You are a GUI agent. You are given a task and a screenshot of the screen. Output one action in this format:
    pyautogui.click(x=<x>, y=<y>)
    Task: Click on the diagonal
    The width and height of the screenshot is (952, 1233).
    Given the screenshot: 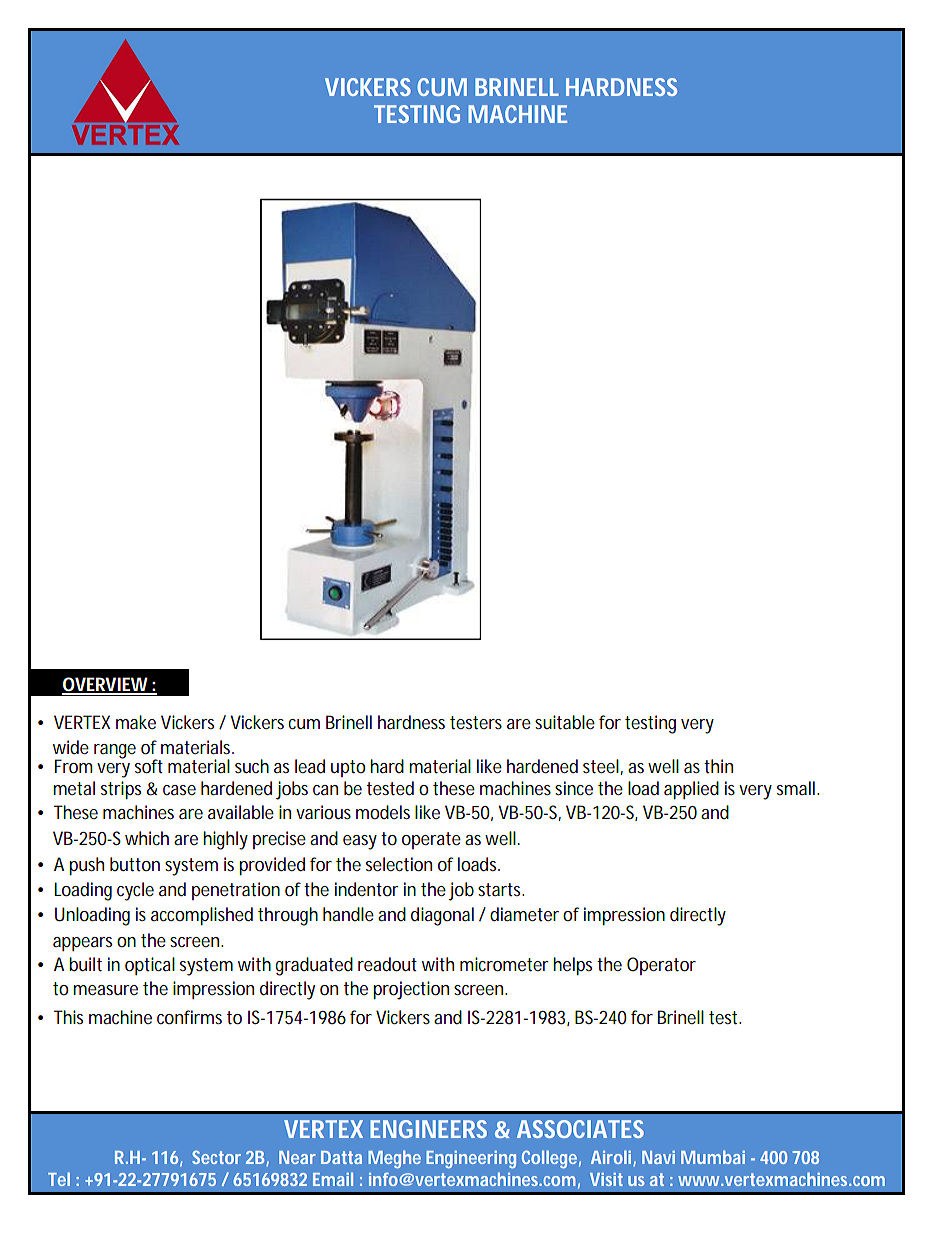 What is the action you would take?
    pyautogui.click(x=442, y=916)
